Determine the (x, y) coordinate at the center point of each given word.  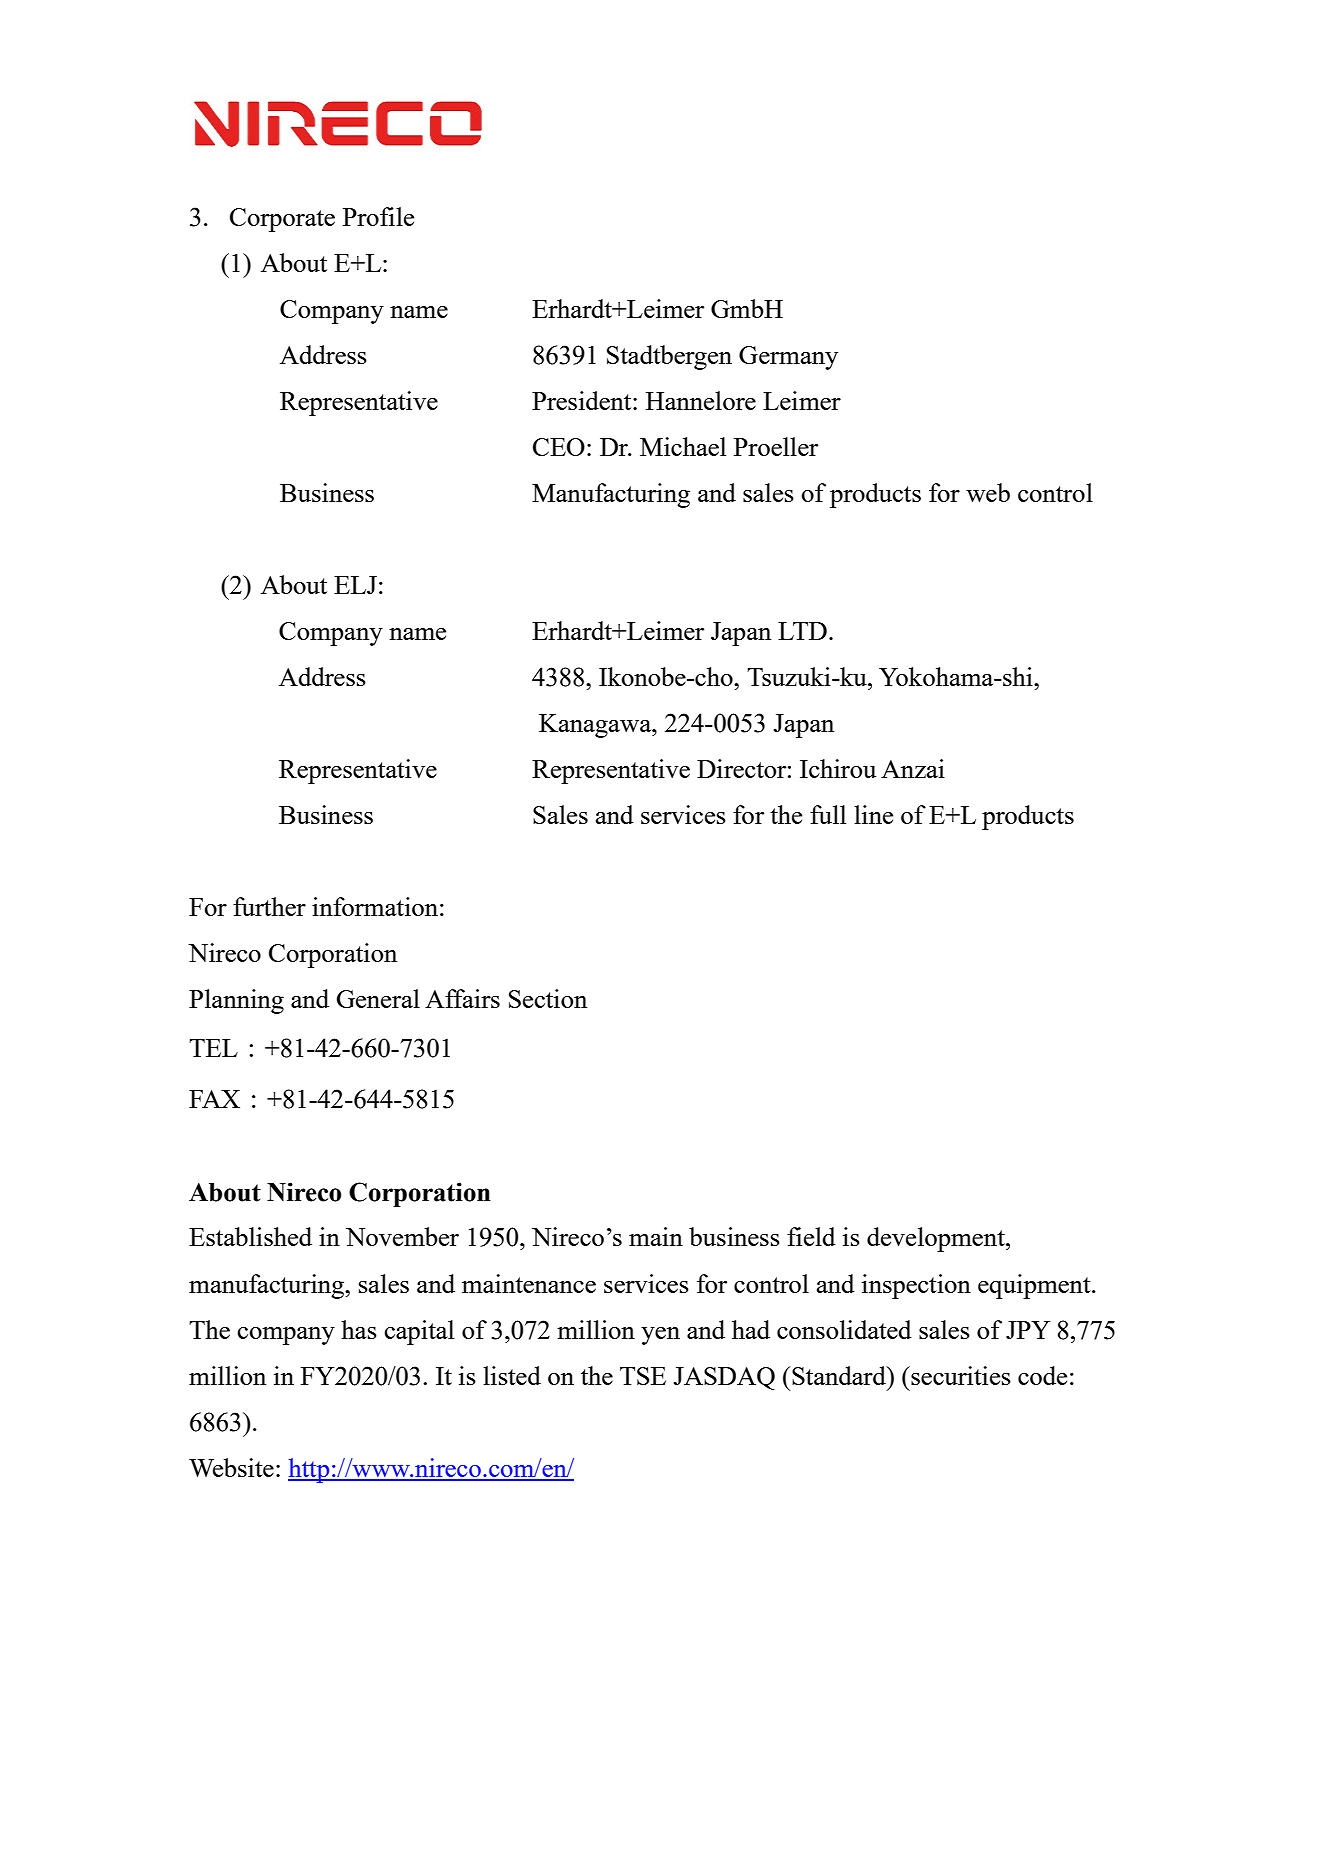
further (269, 906)
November (402, 1236)
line (873, 814)
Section (548, 998)
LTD (802, 631)
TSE (643, 1376)
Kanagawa (596, 726)
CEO (559, 447)
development (937, 1239)
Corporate (282, 220)
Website (231, 1467)
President (583, 400)
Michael (683, 446)
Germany (788, 358)
